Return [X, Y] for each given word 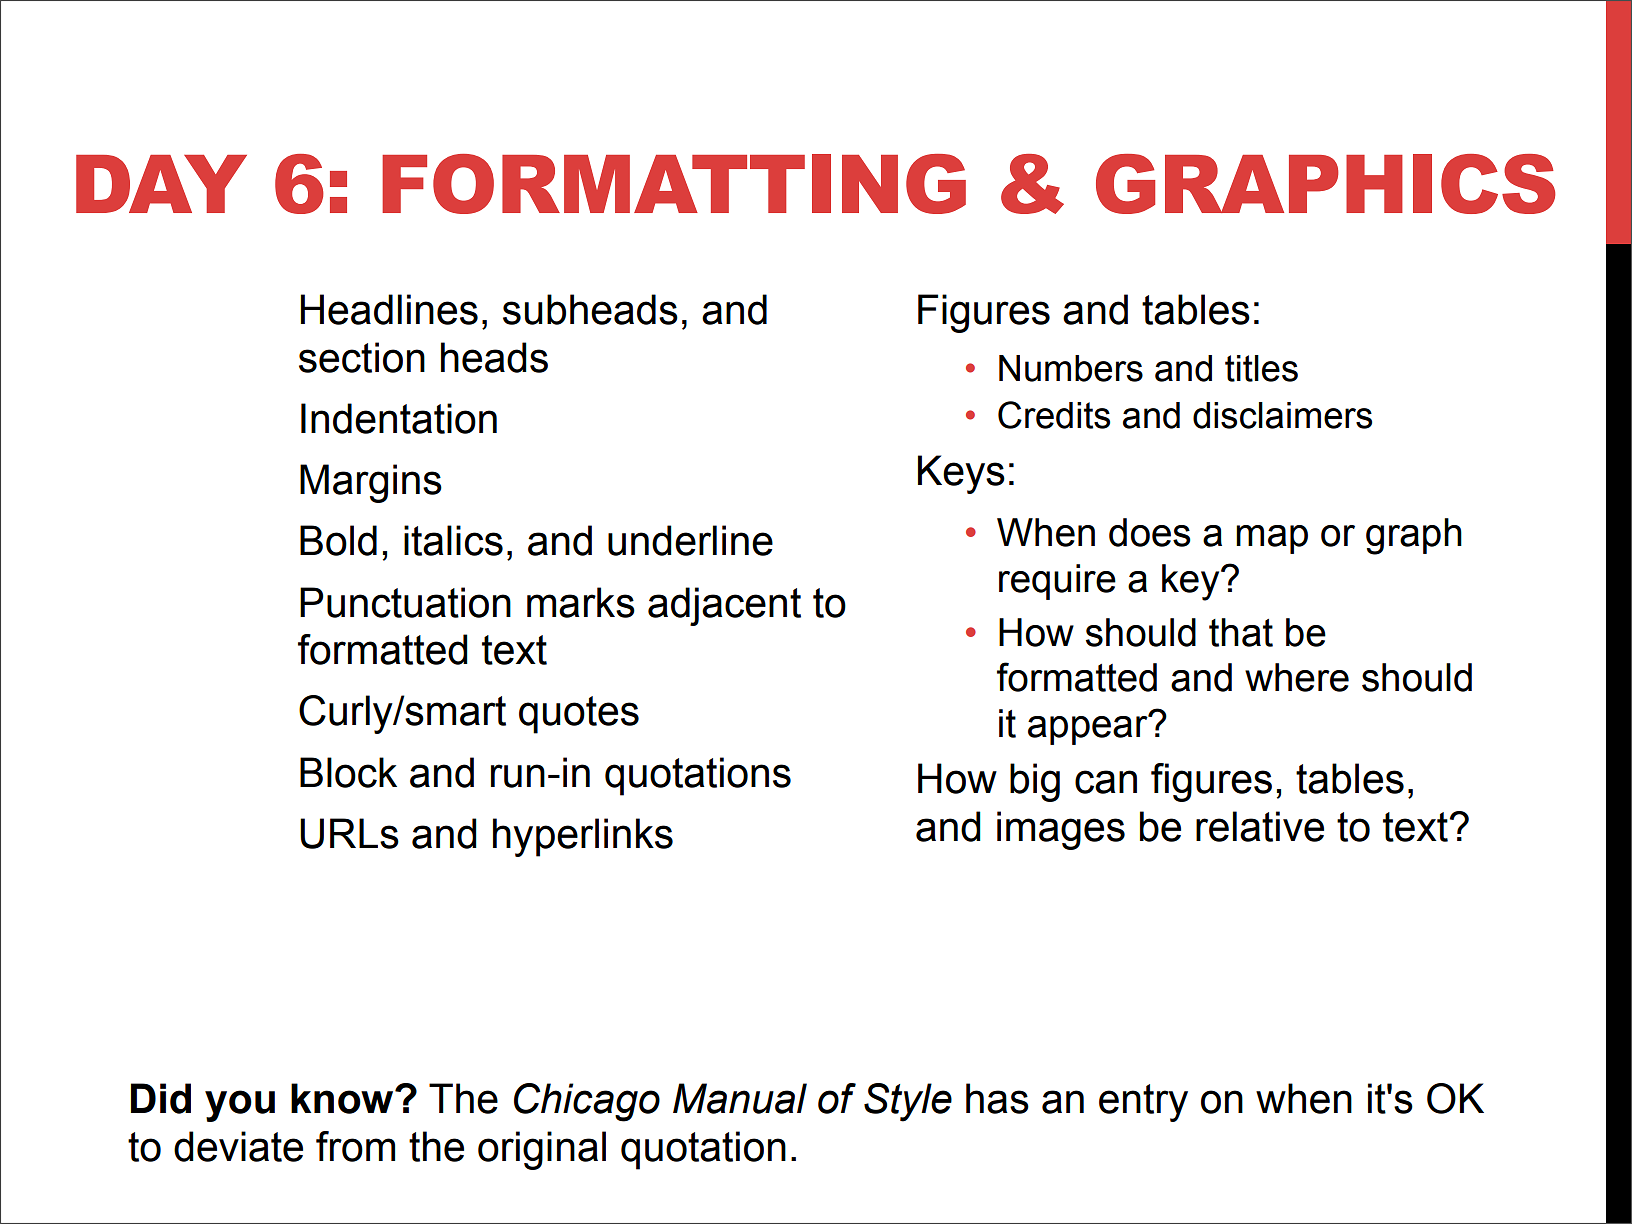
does [1150, 532]
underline [690, 540]
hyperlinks [583, 837]
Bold [338, 540]
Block [348, 772]
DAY [161, 184]
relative [1260, 826]
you [240, 1106]
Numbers [1071, 368]
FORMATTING [674, 184]
